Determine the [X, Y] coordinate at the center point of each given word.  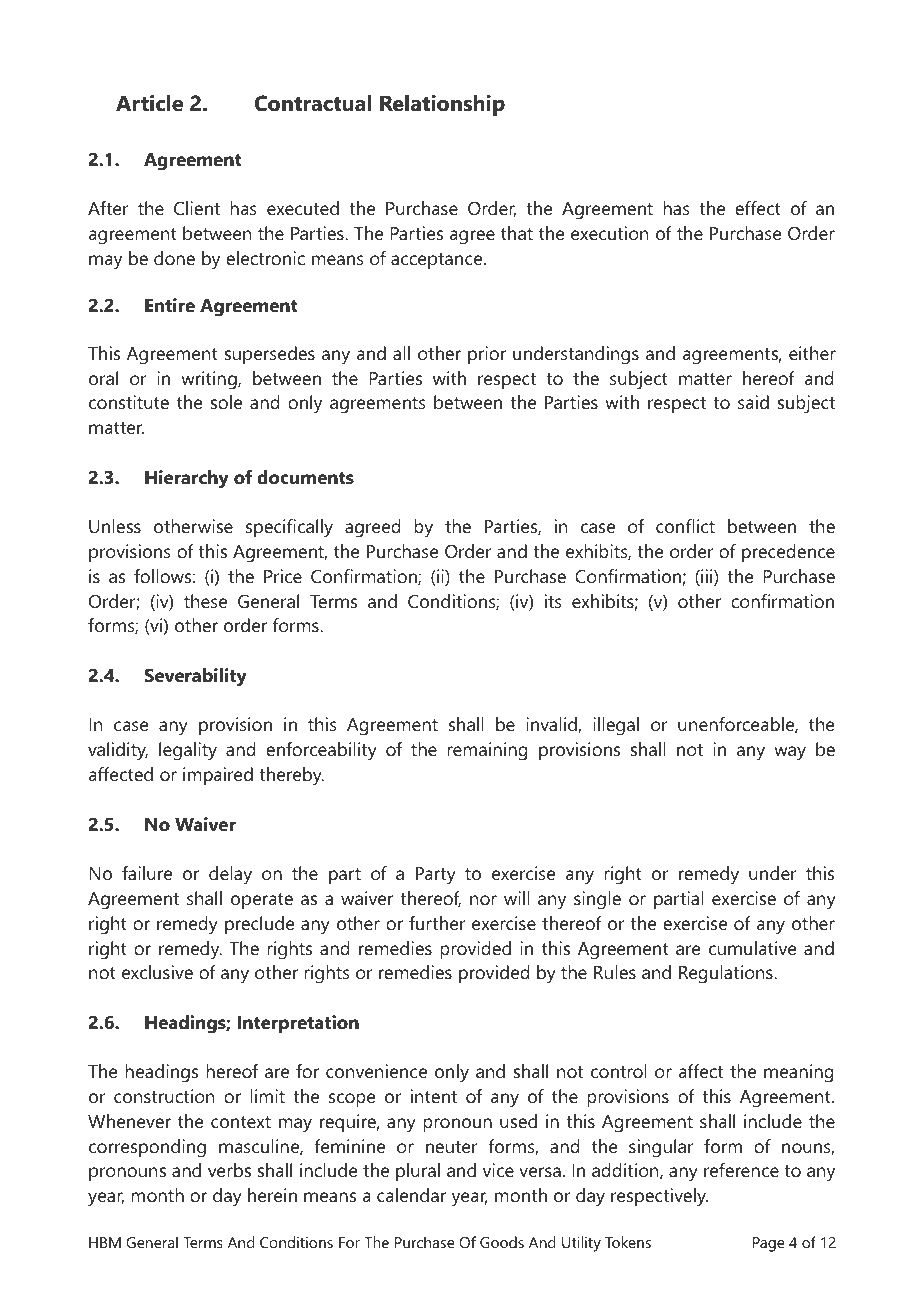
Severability [196, 677]
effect [758, 208]
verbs [229, 1170]
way [790, 753]
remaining [487, 751]
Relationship [442, 105]
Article [149, 103]
